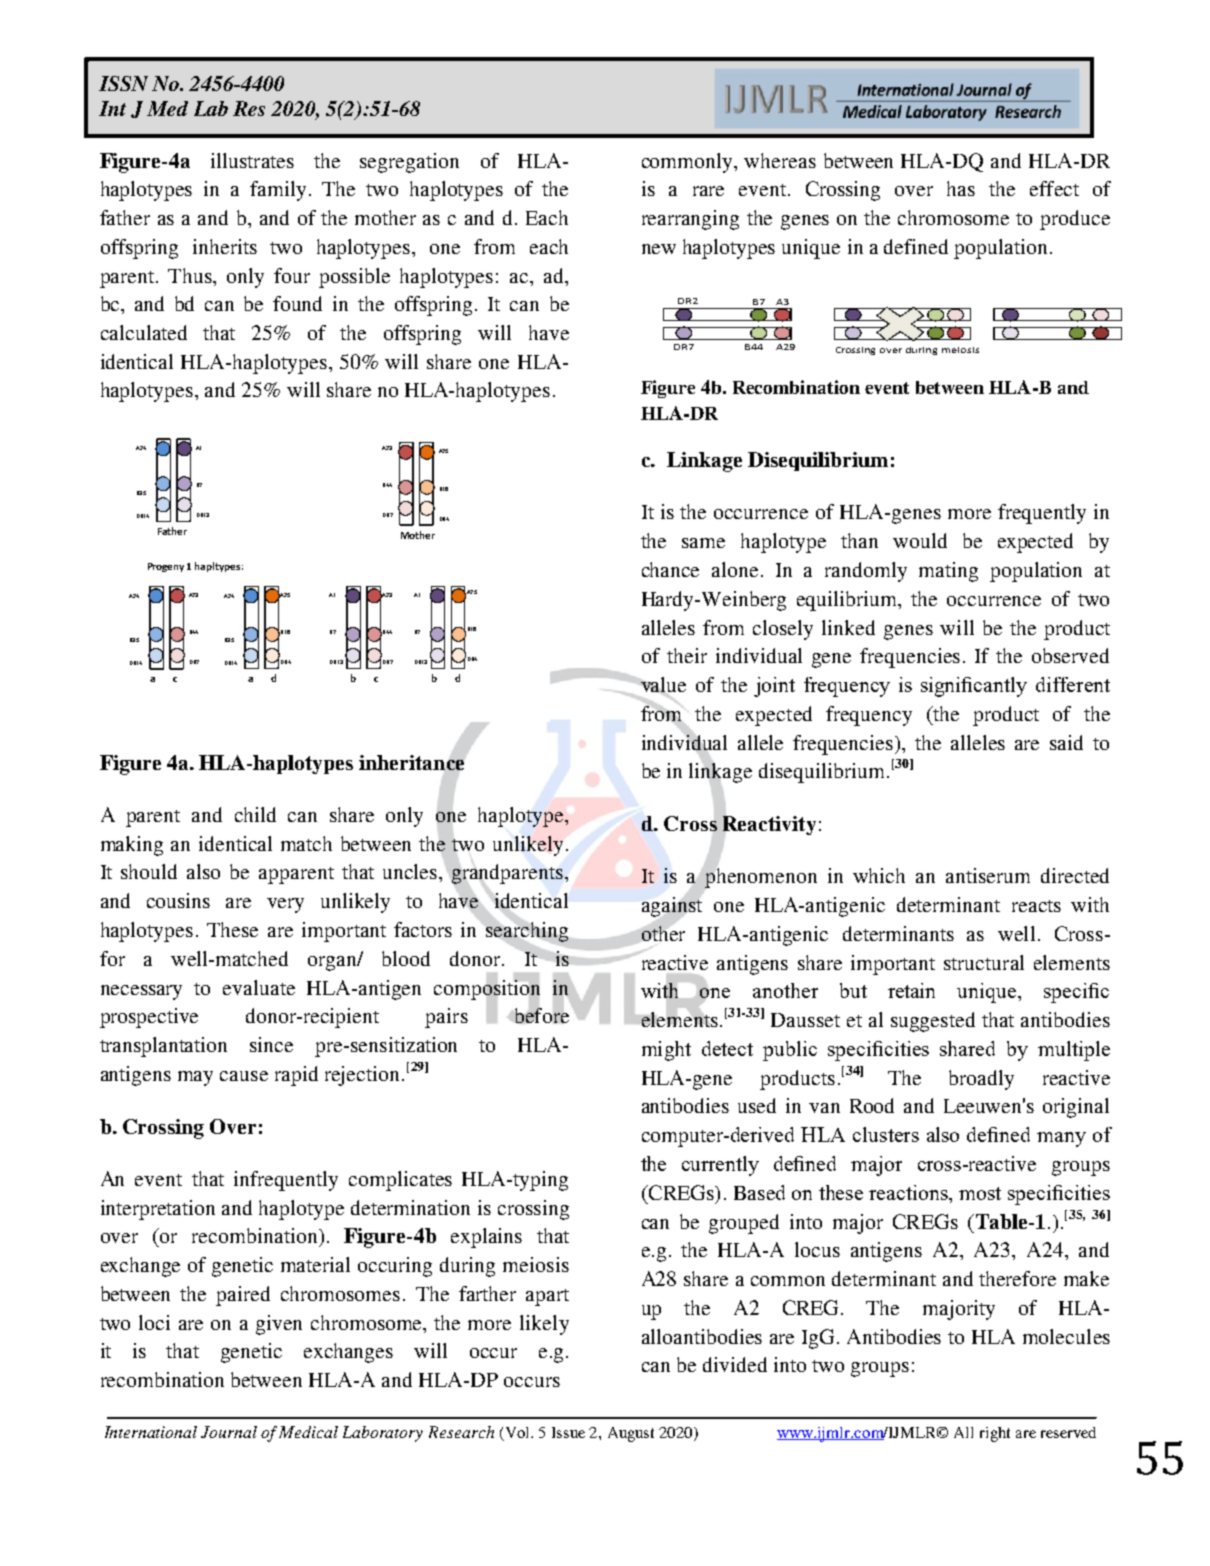 The height and width of the screenshot is (1566, 1210). Describe the element at coordinates (252, 160) in the screenshot. I see `illustrates` at that location.
